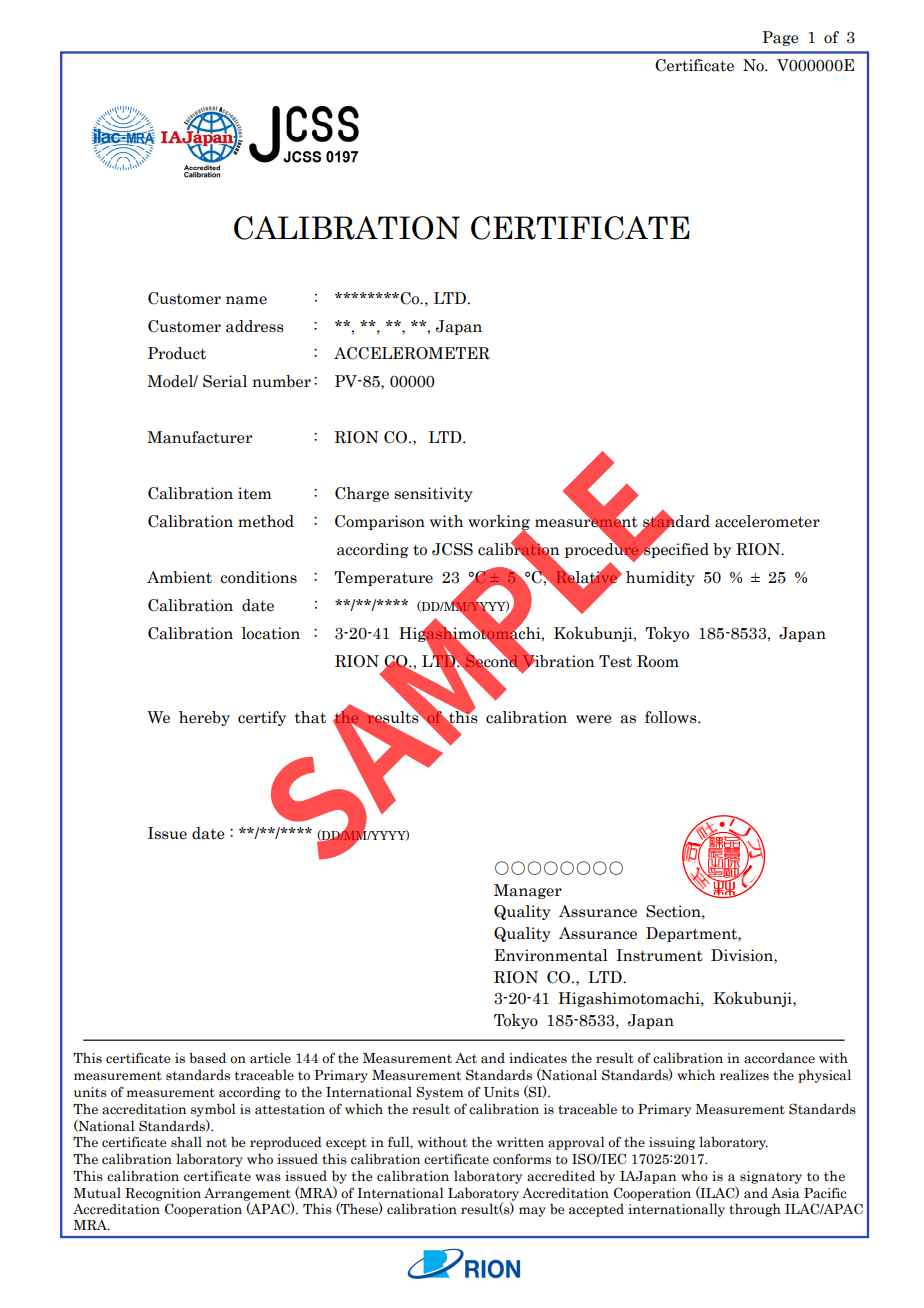 This screenshot has height=1308, width=924. What do you see at coordinates (246, 300) in the screenshot?
I see `name` at bounding box center [246, 300].
